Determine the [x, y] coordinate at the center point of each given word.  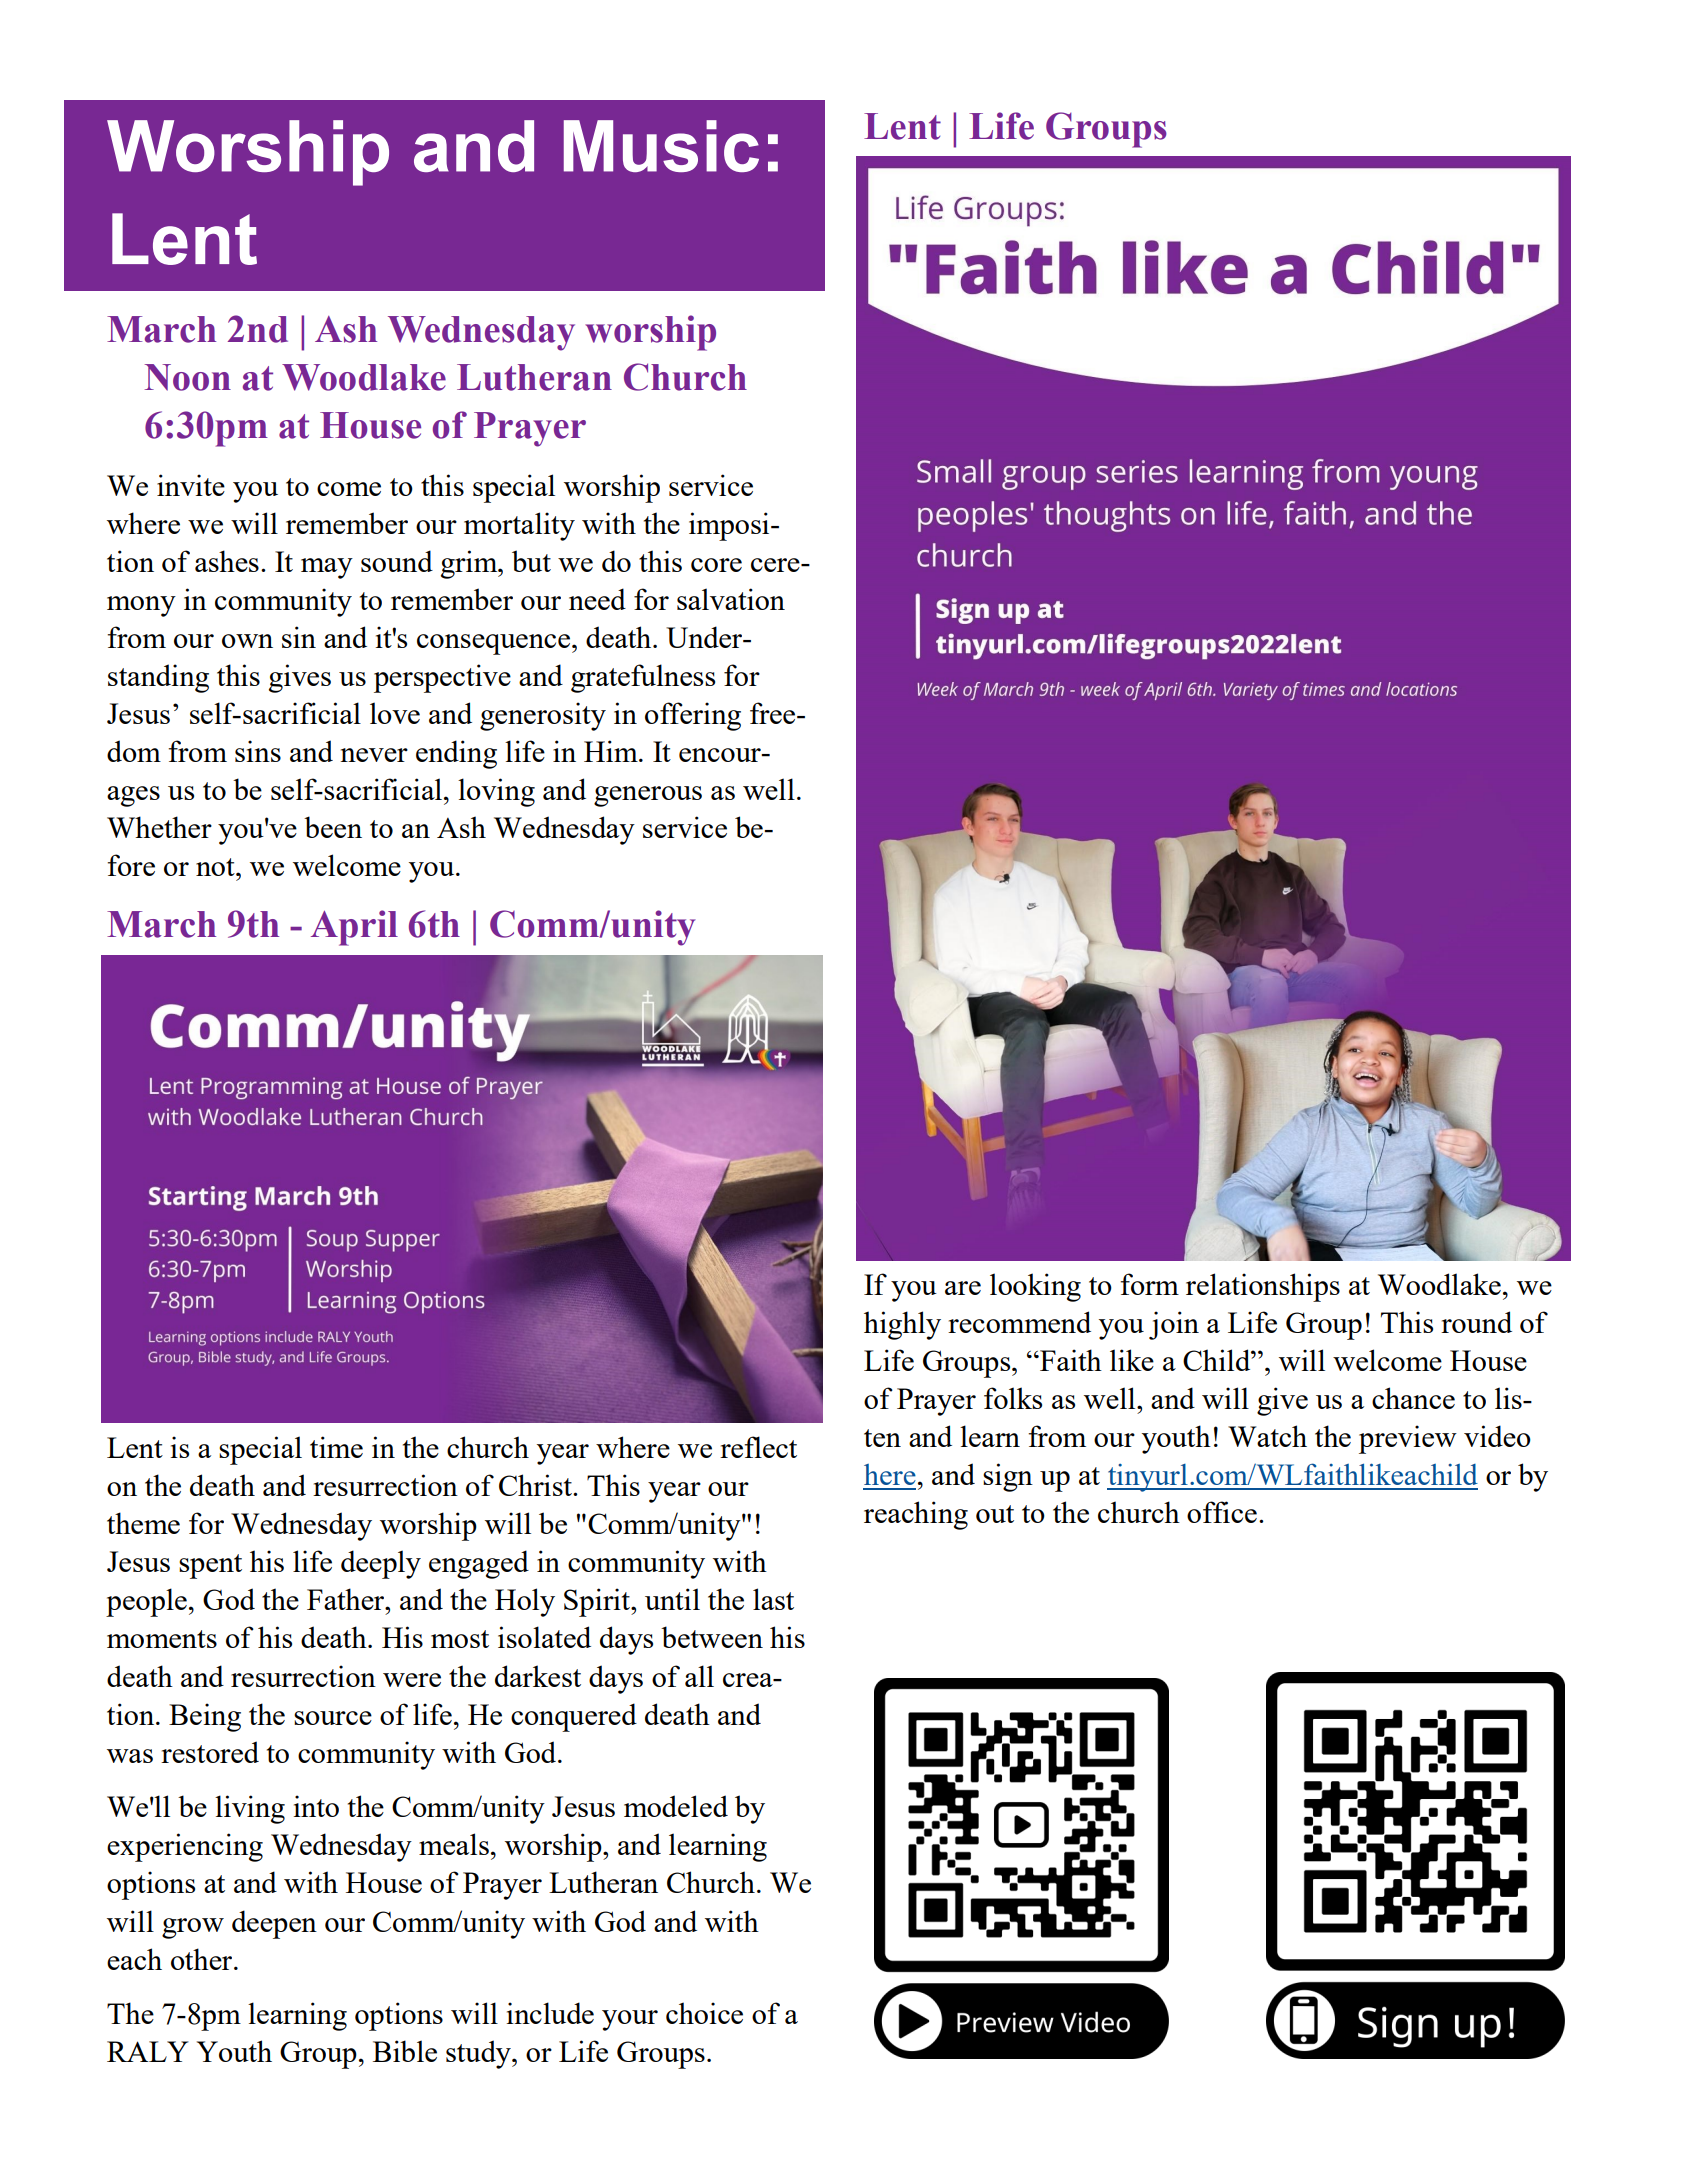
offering [693, 716]
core [716, 565]
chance [1413, 1398]
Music [661, 146]
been [333, 827]
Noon [188, 377]
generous [648, 796]
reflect [758, 1447]
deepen [274, 1924]
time [336, 1447]
